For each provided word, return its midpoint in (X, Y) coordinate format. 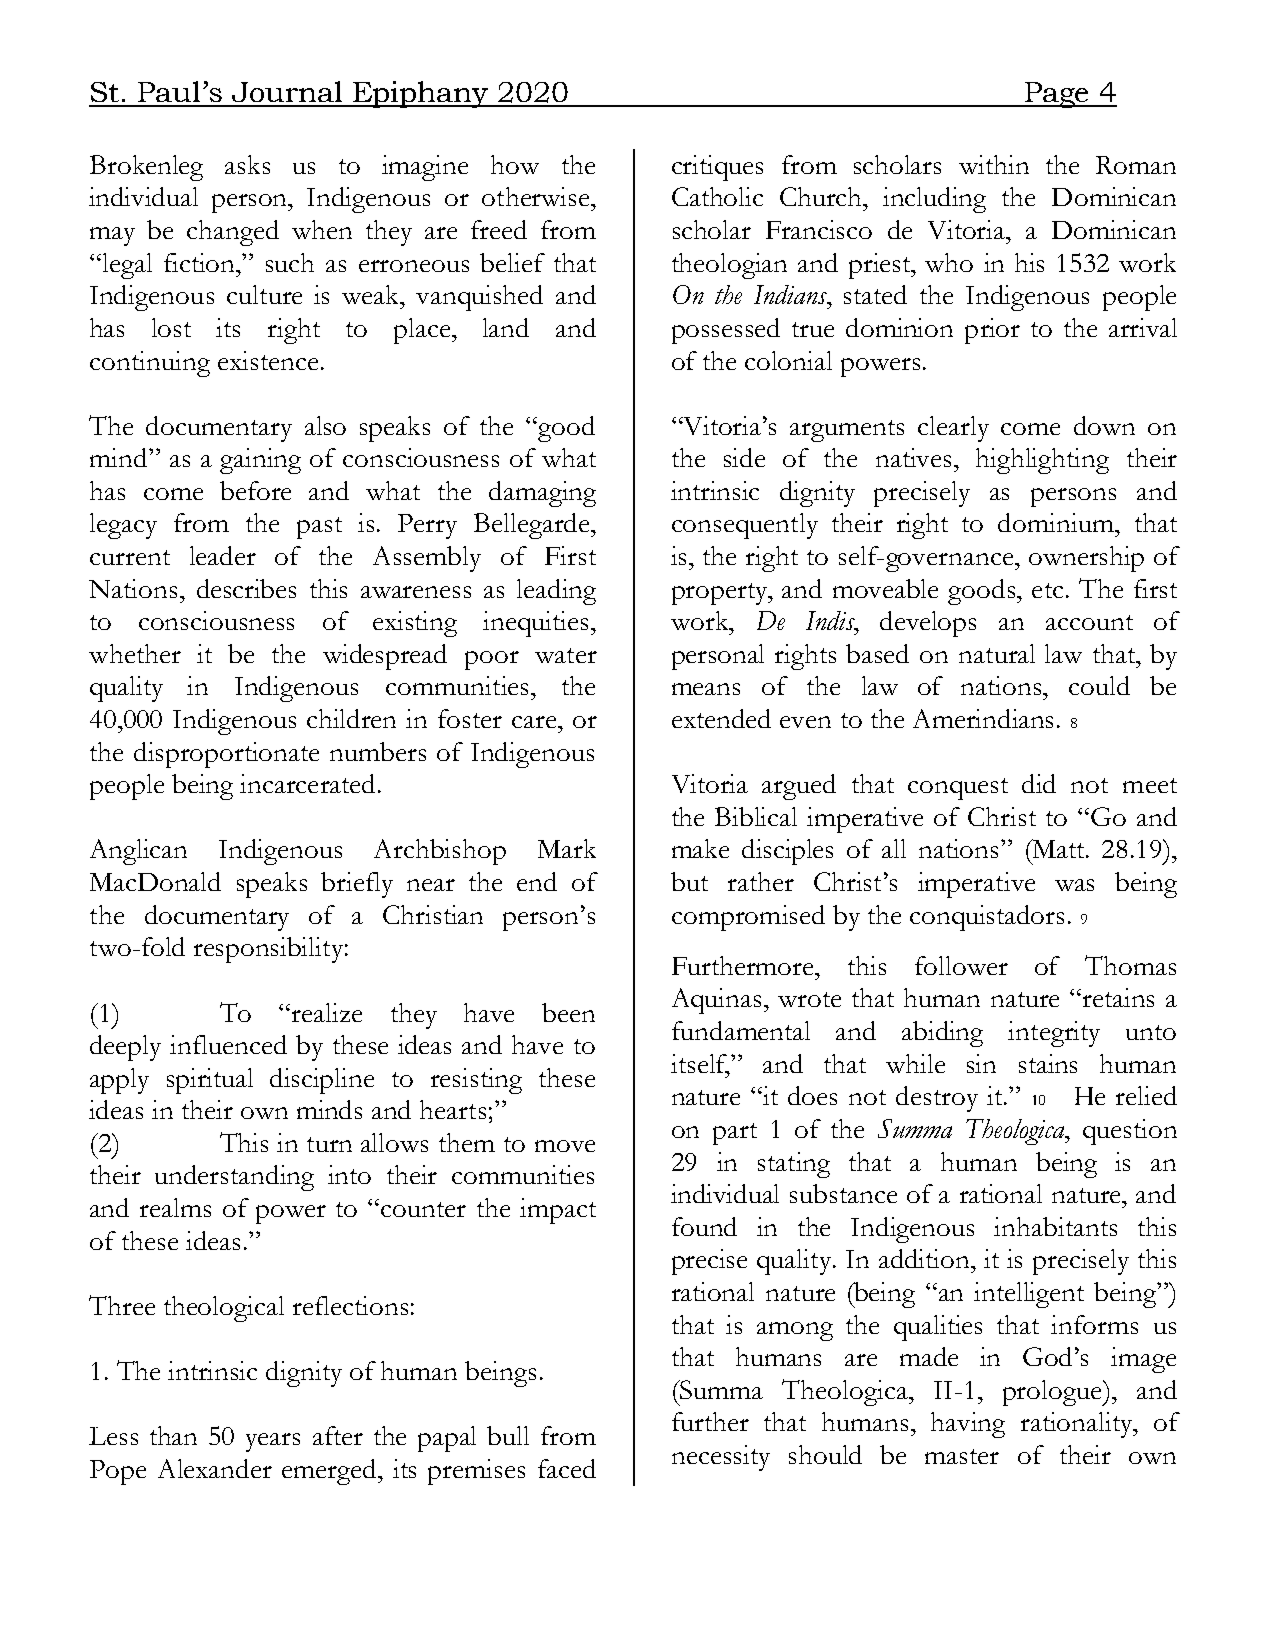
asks (247, 164)
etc (1047, 590)
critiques (717, 168)
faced (567, 1468)
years (273, 1442)
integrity (1054, 1034)
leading (556, 592)
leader (223, 555)
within (994, 164)
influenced (228, 1044)
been (568, 1012)
